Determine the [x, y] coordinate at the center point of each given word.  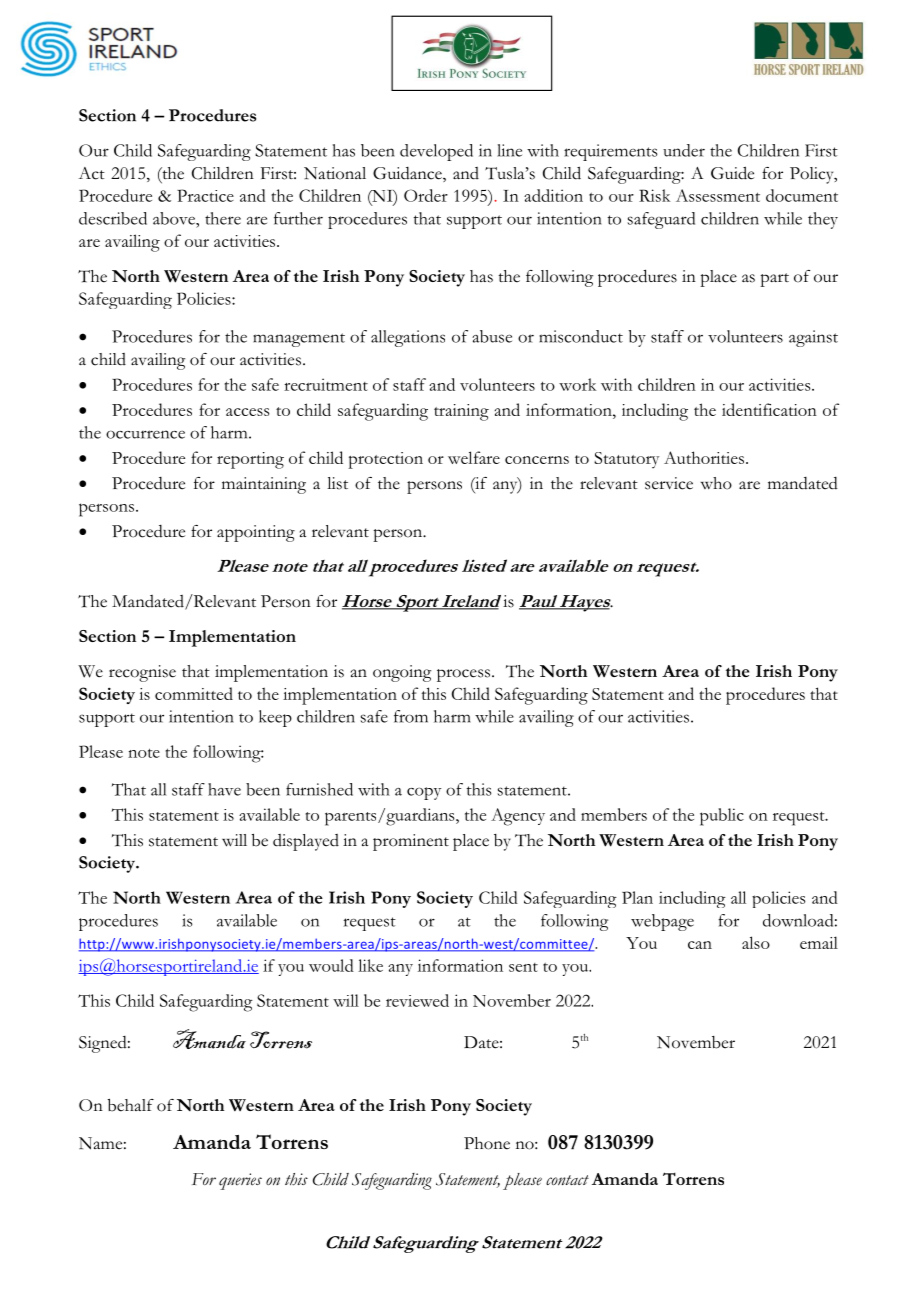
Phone [487, 1143]
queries [240, 1181]
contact [567, 1180]
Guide [732, 173]
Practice [205, 195]
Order [426, 195]
